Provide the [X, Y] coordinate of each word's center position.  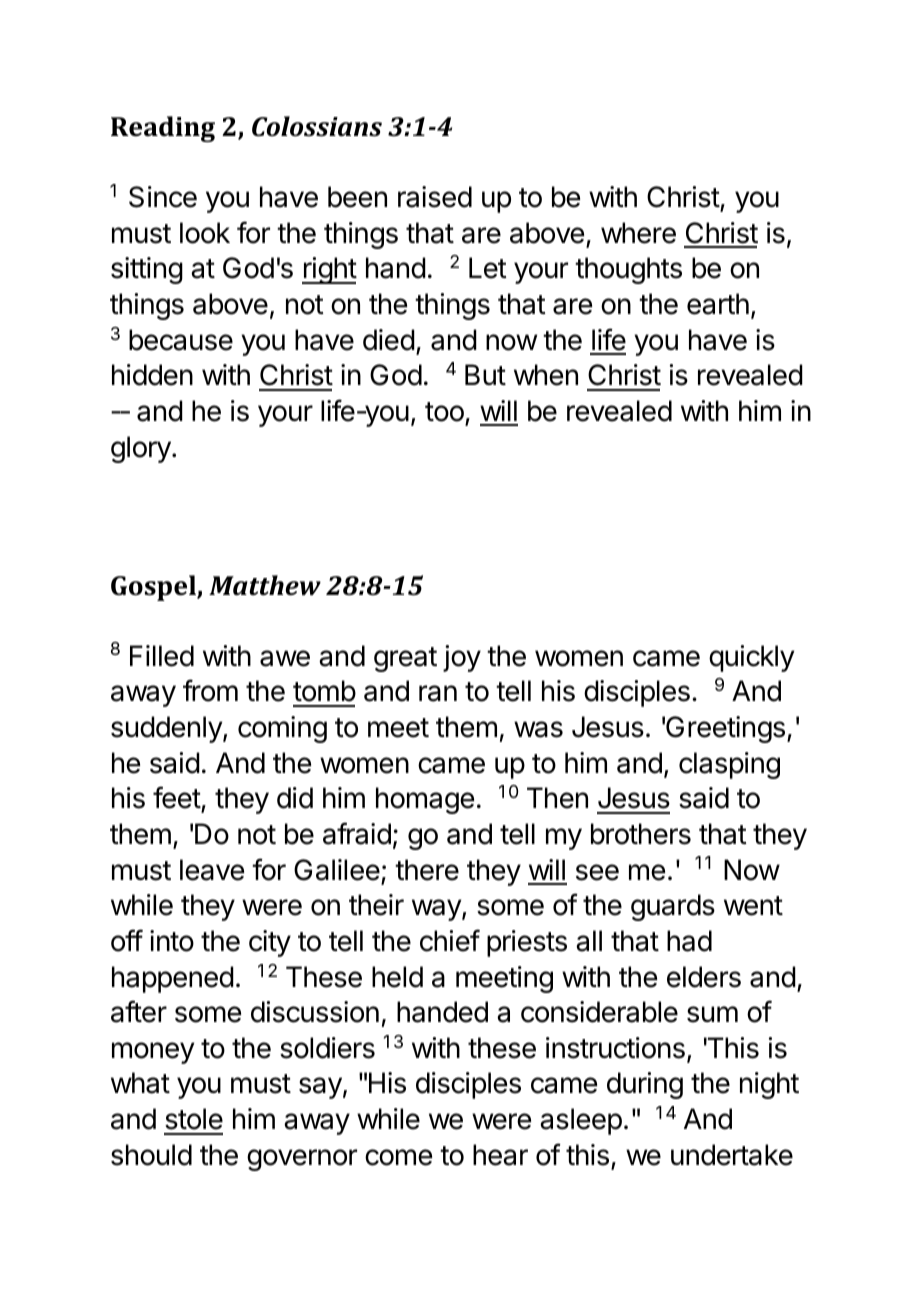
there [427, 870]
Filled [162, 656]
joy [462, 658]
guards [673, 907]
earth [718, 304]
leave [212, 870]
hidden [152, 375]
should [151, 1155]
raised [435, 197]
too [444, 412]
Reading [163, 129]
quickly [751, 658]
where [638, 233]
